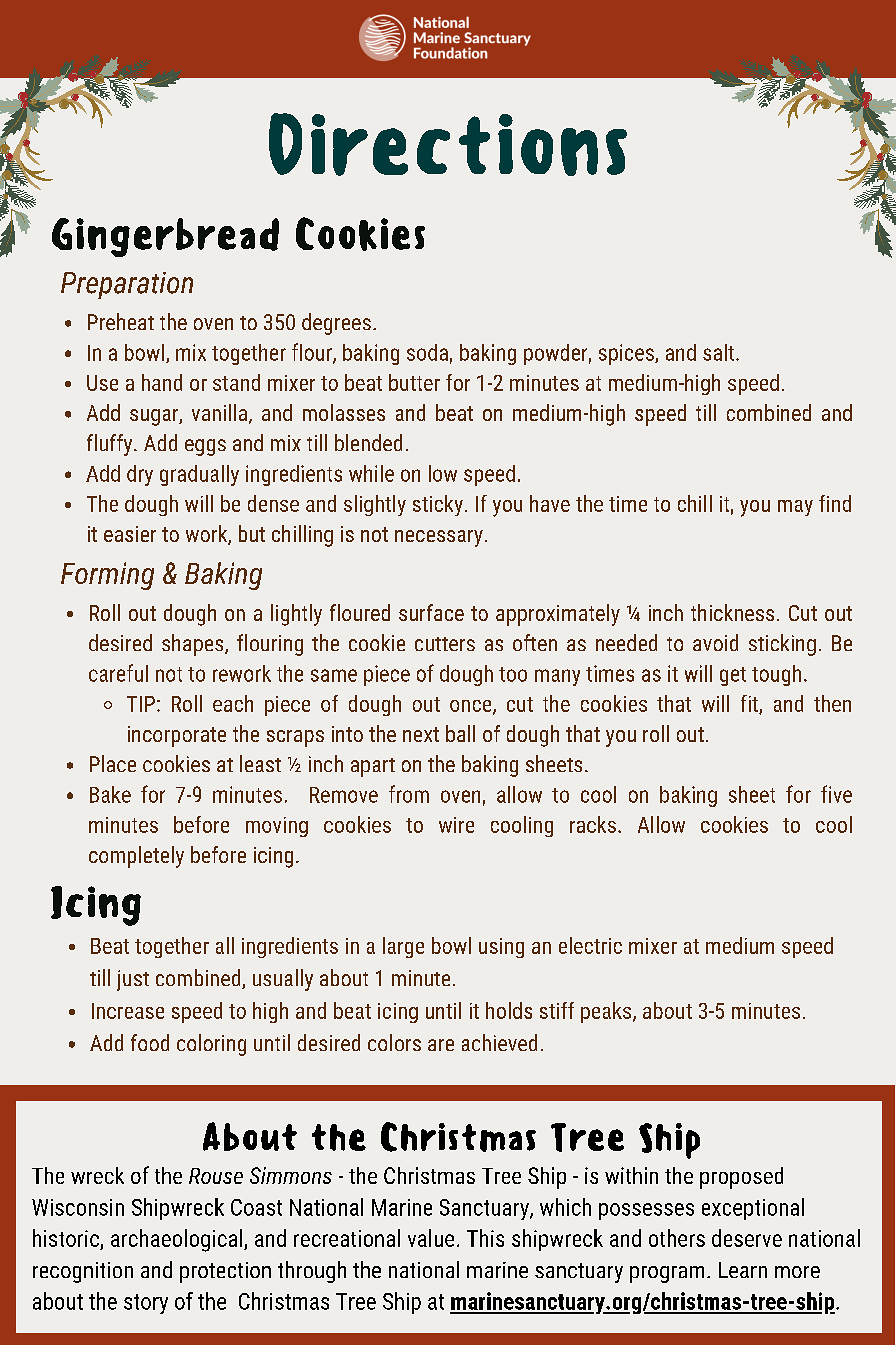  What do you see at coordinates (177, 736) in the screenshot?
I see `incorporate` at bounding box center [177, 736].
